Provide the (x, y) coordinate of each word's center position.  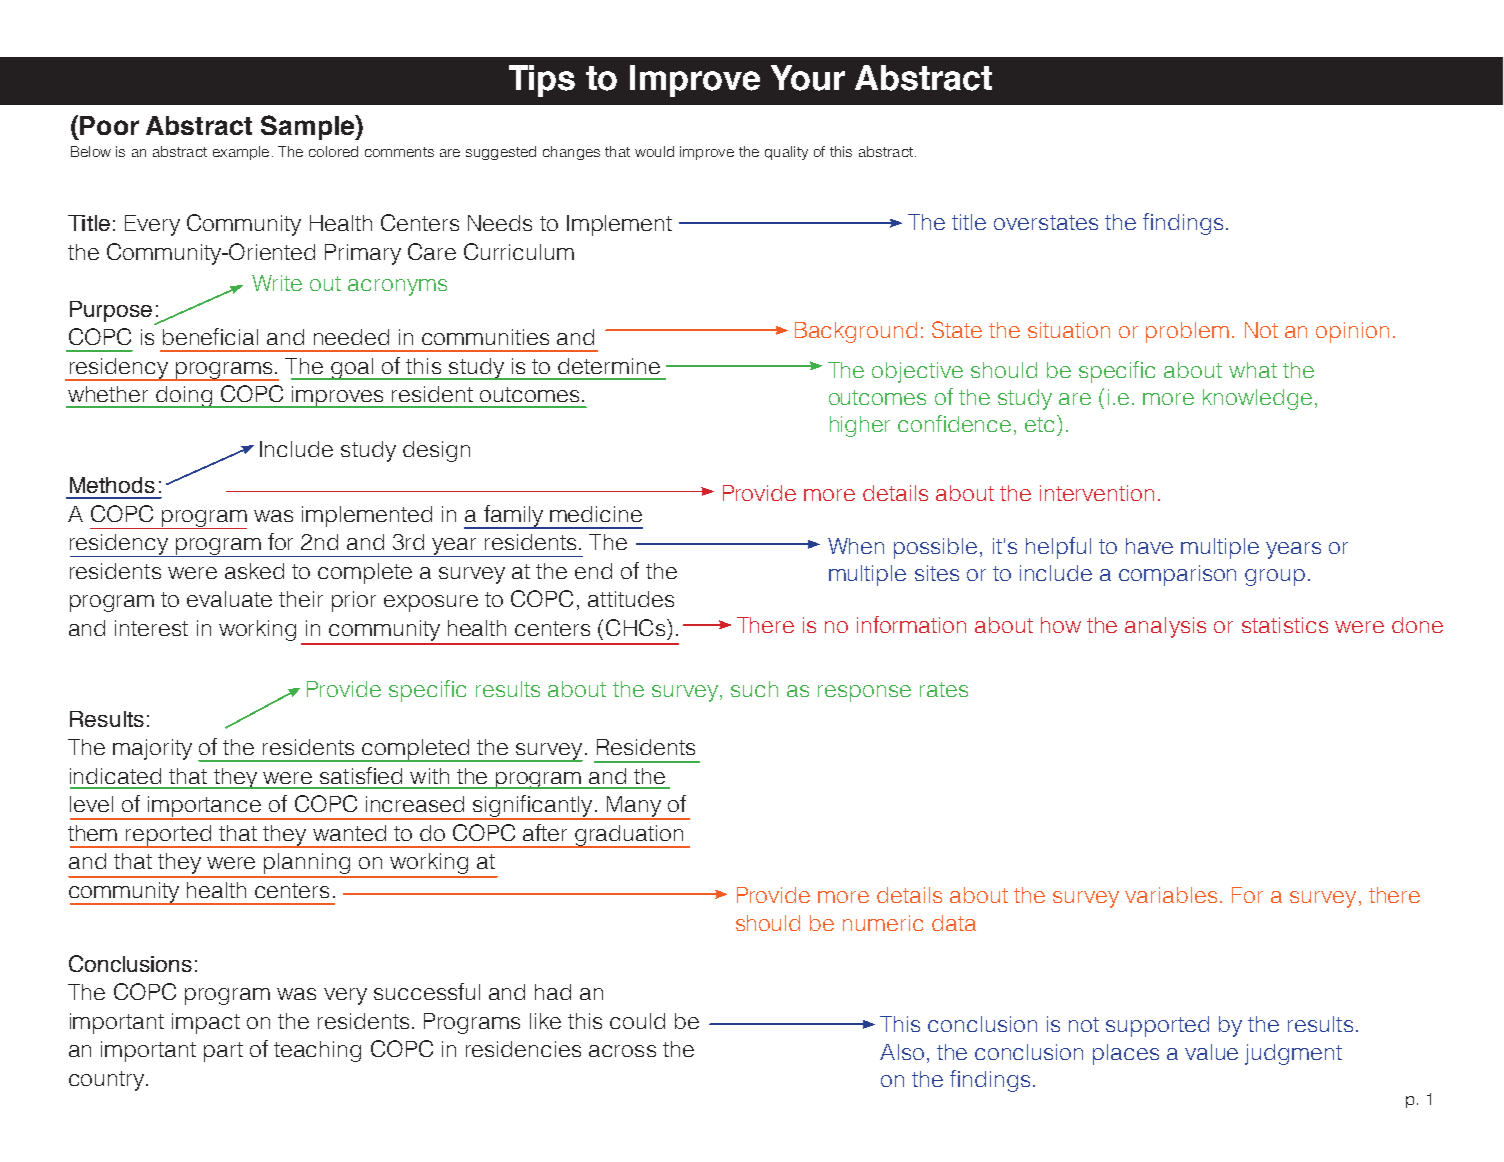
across (622, 1051)
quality (786, 153)
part (223, 1052)
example (241, 153)
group (1275, 577)
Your (808, 78)
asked (254, 571)
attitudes (631, 599)
